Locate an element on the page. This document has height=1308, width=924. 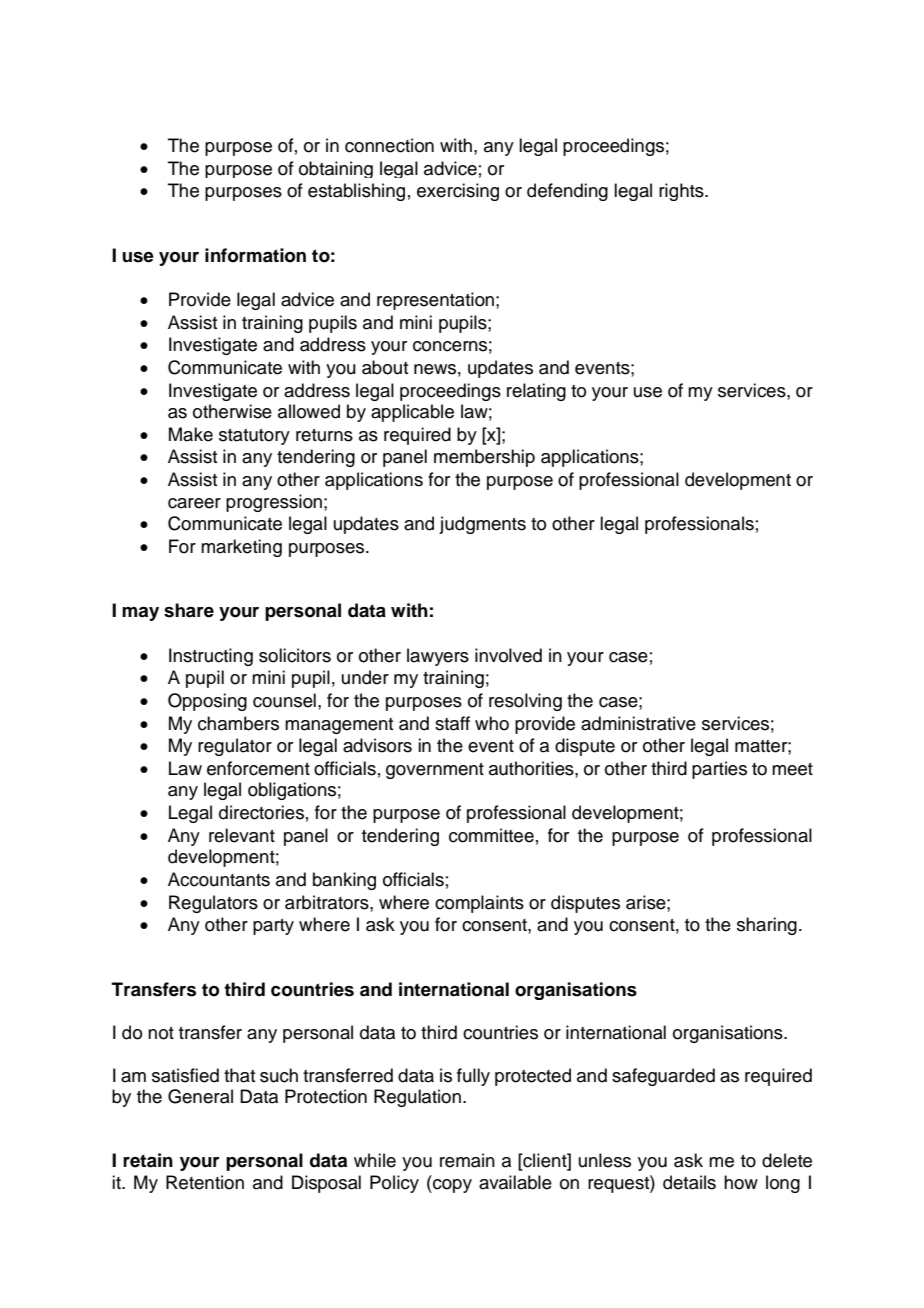
Retention is located at coordinates (205, 1182).
